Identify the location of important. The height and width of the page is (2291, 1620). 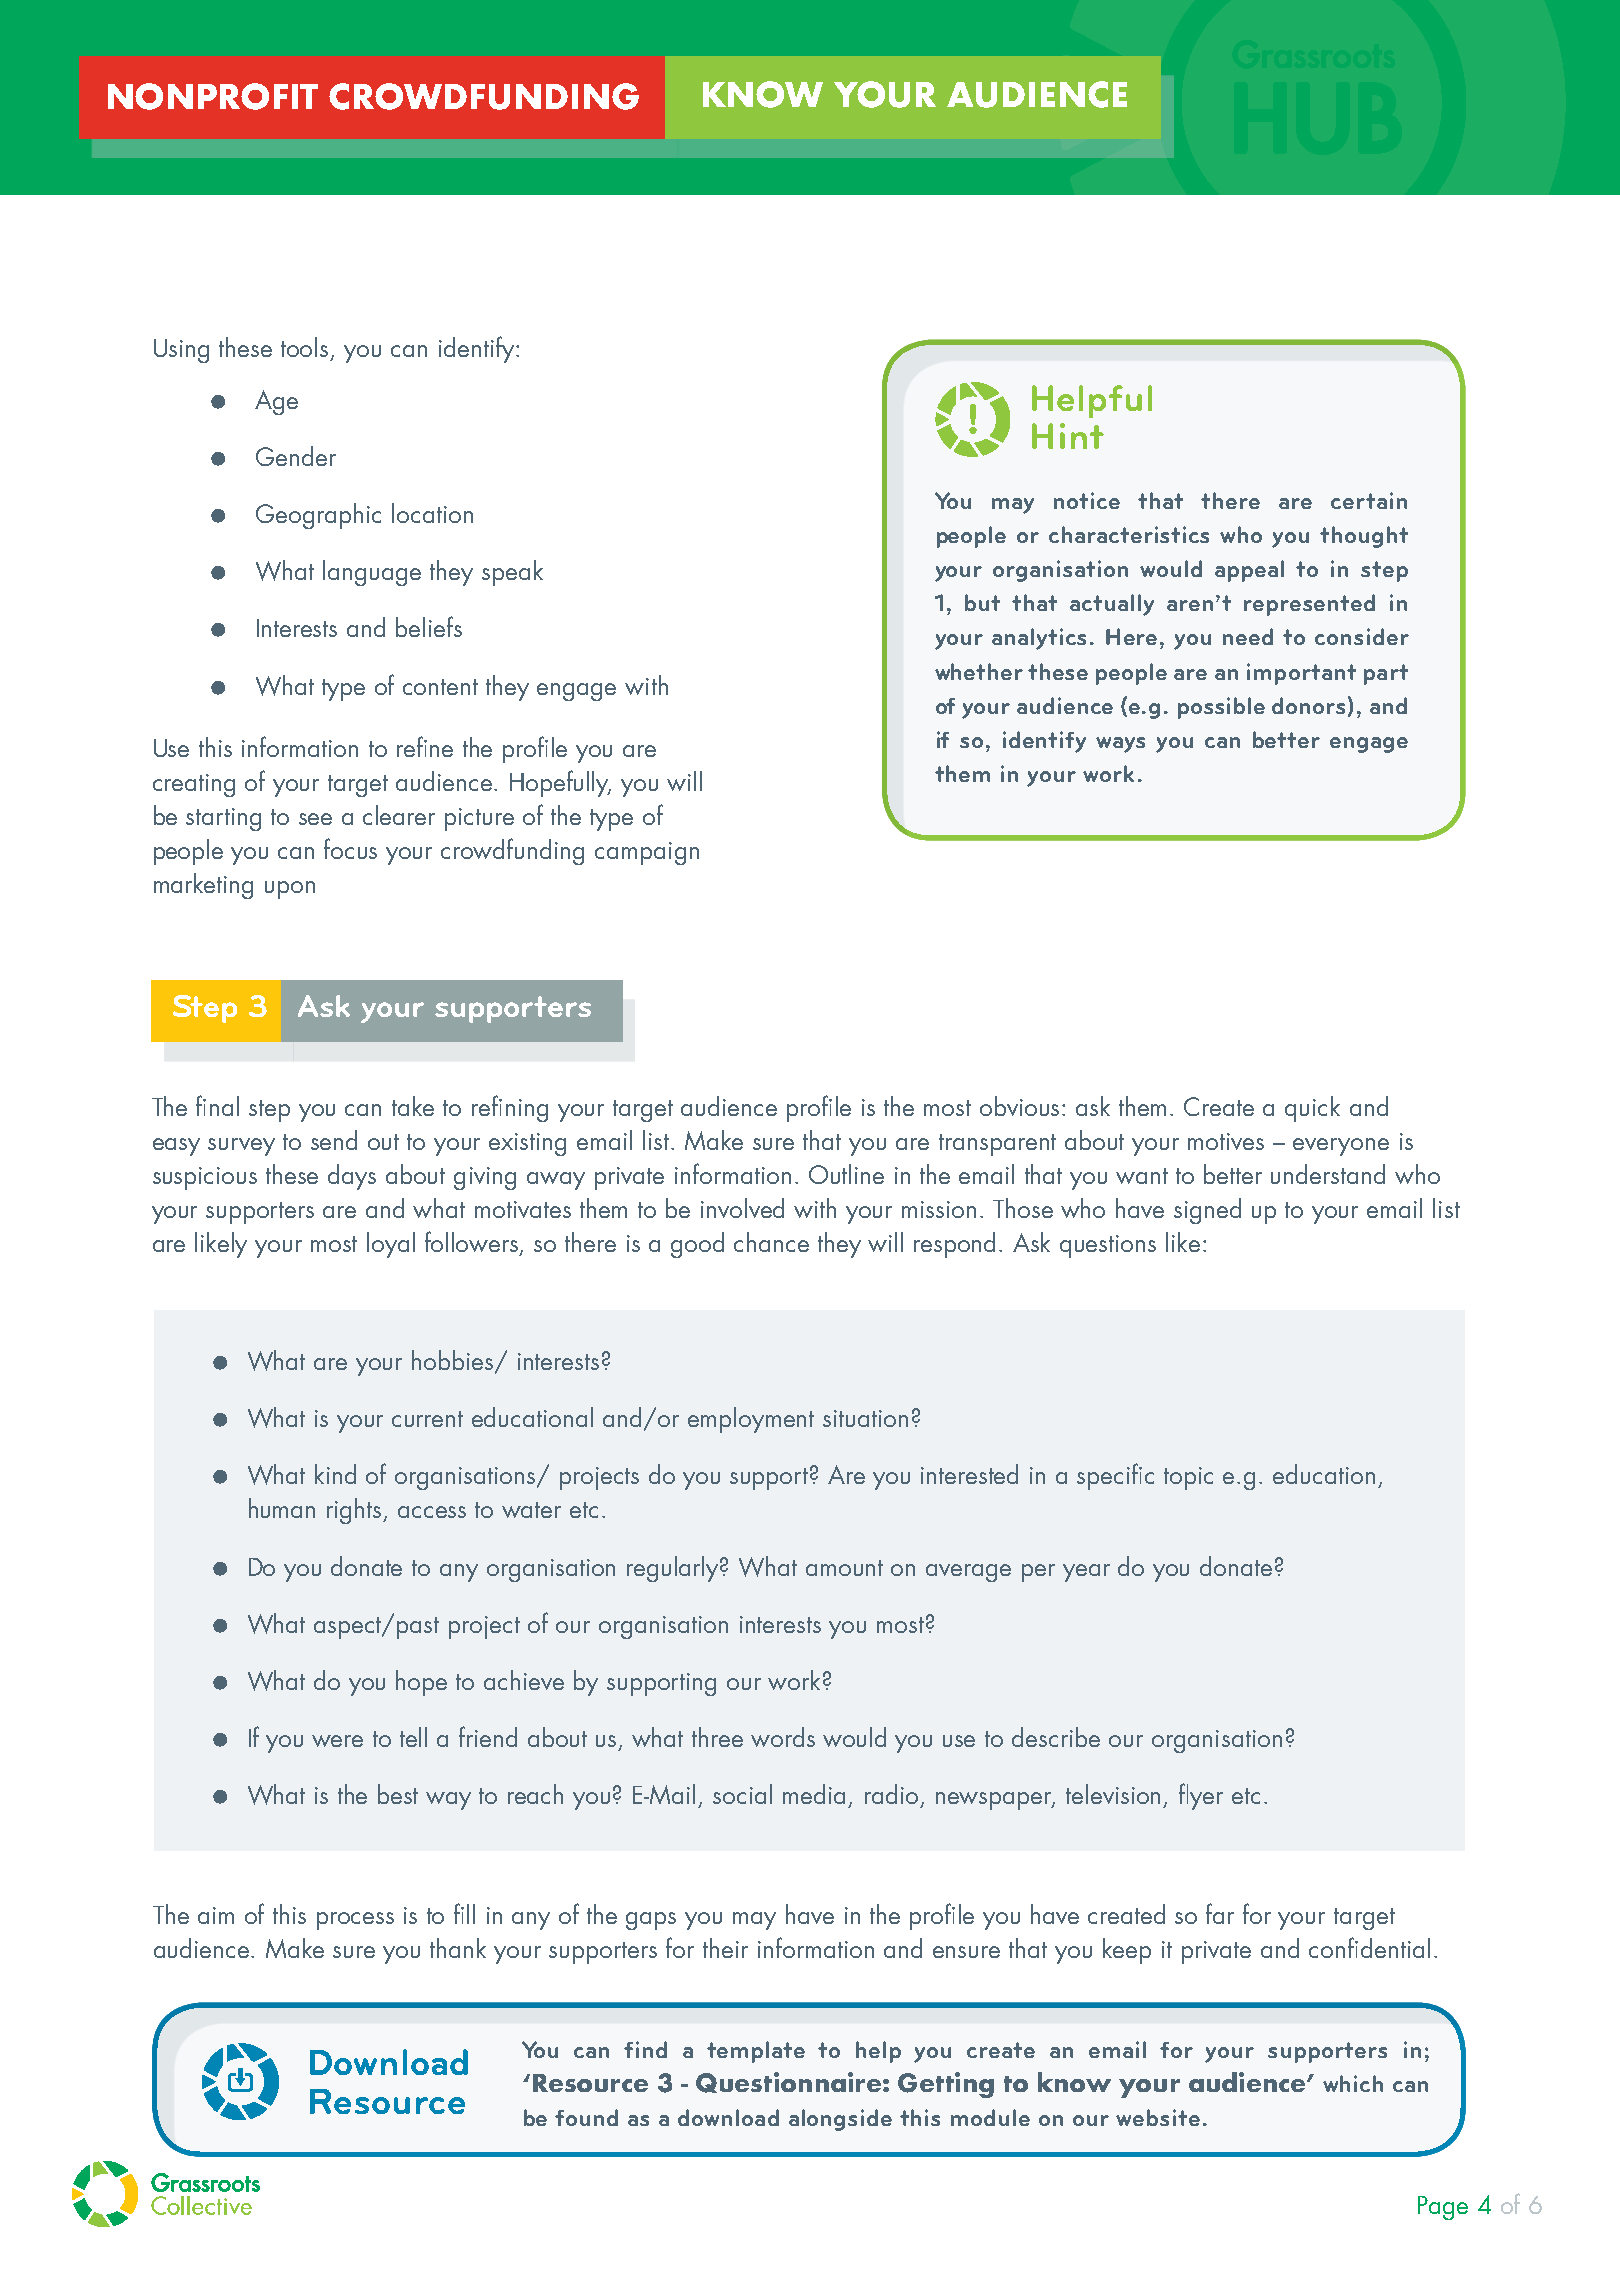
(1301, 674).
